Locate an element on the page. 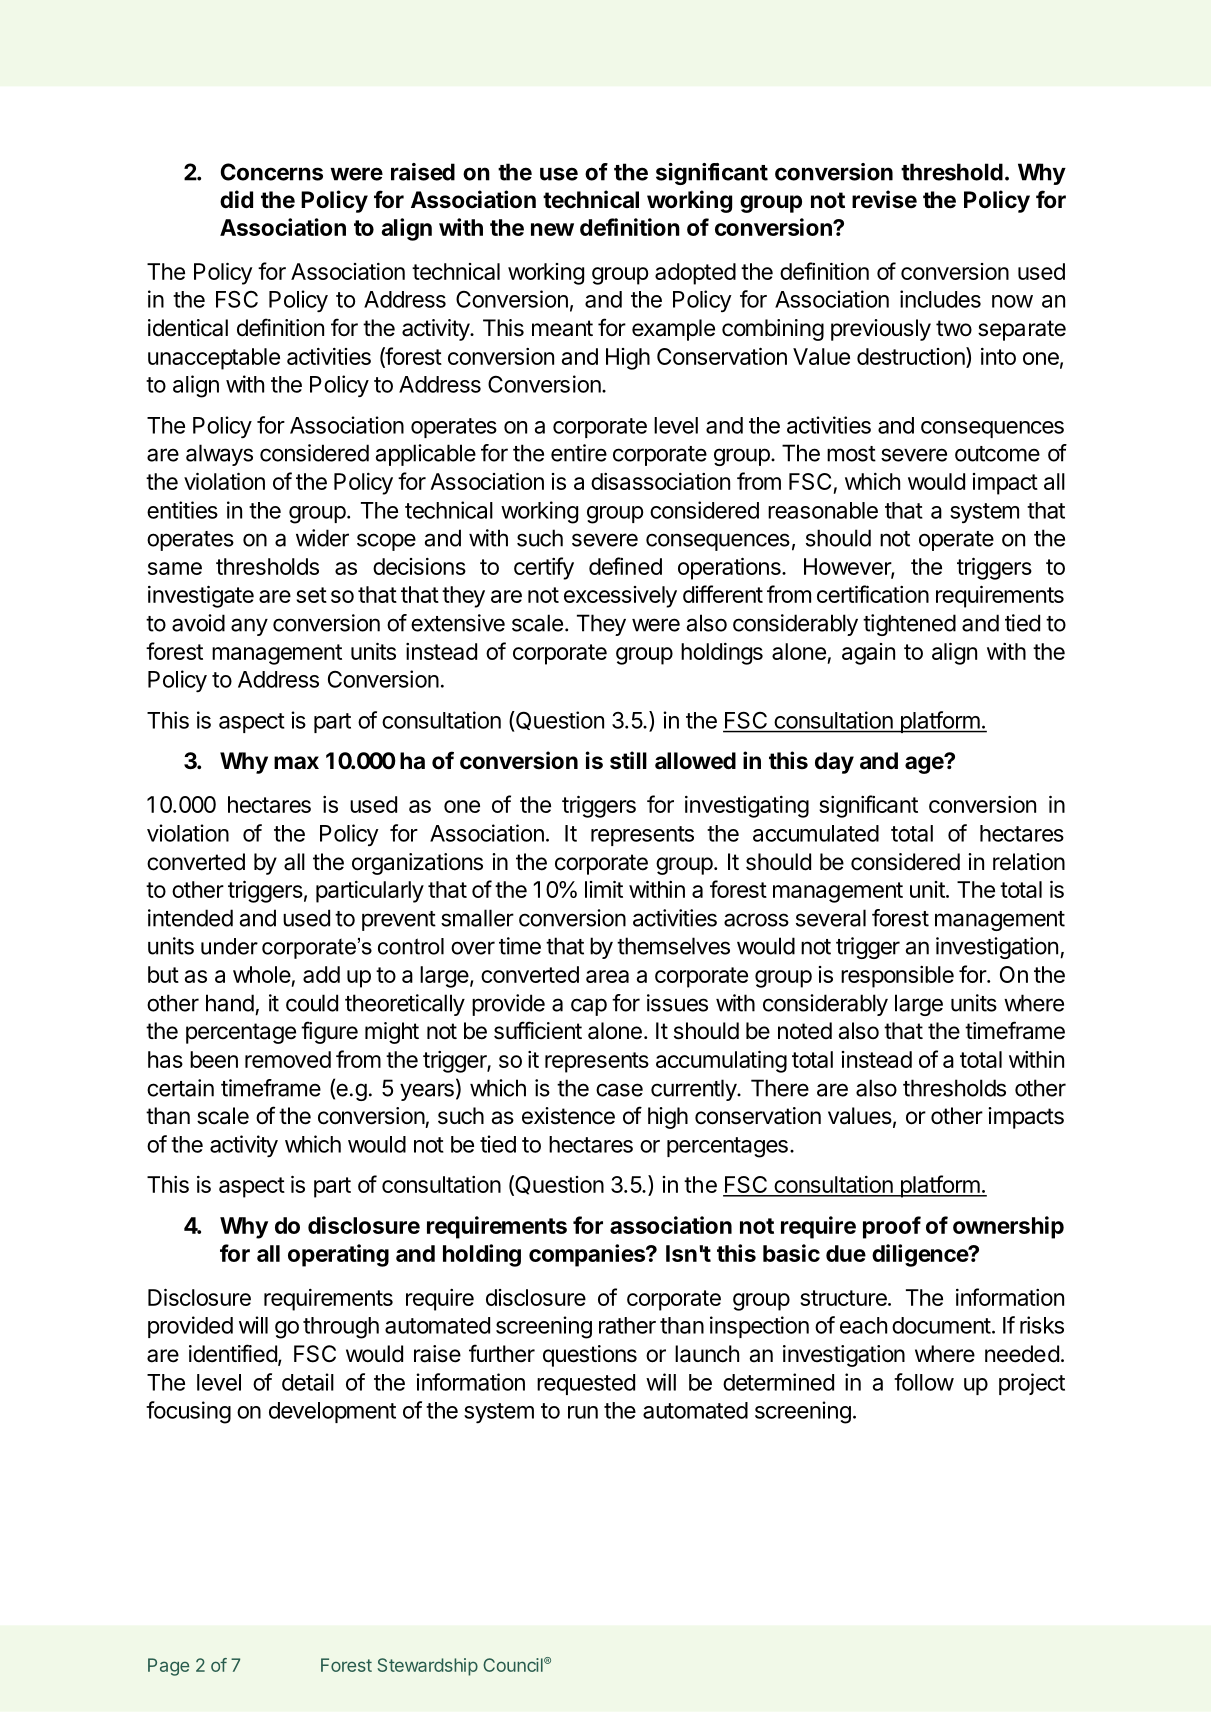 The width and height of the image is (1211, 1712). new is located at coordinates (552, 229).
